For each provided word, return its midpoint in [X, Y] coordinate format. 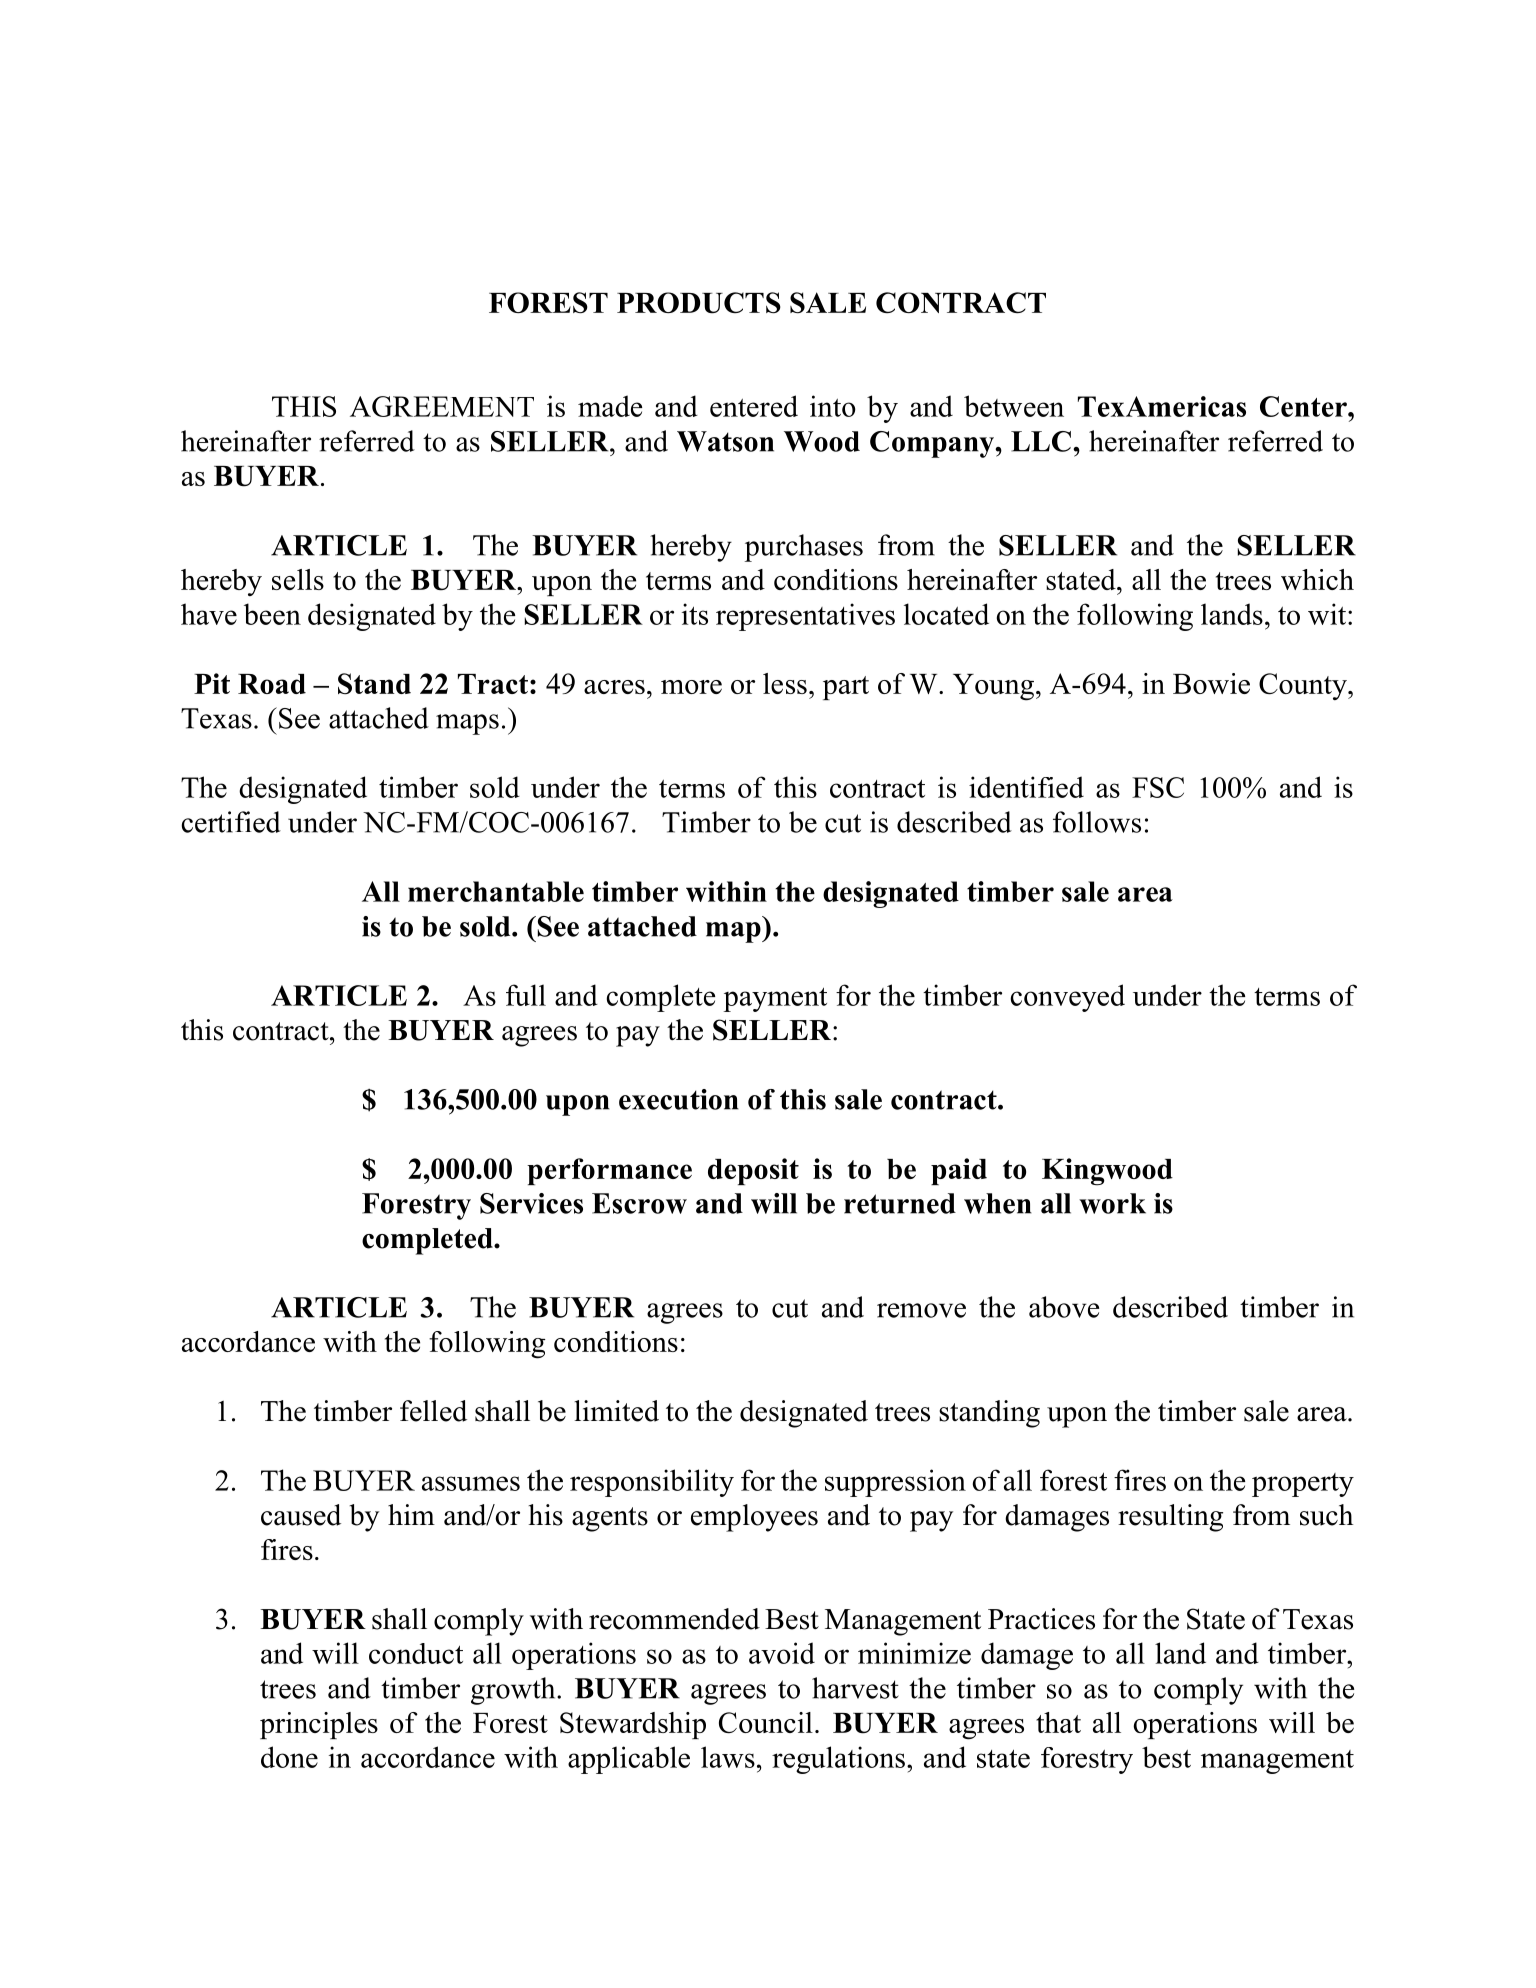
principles [319, 1725]
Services [531, 1203]
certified [231, 822]
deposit [753, 1171]
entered [754, 406]
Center [1304, 406]
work [1112, 1203]
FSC [1158, 787]
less [785, 683]
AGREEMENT [442, 406]
